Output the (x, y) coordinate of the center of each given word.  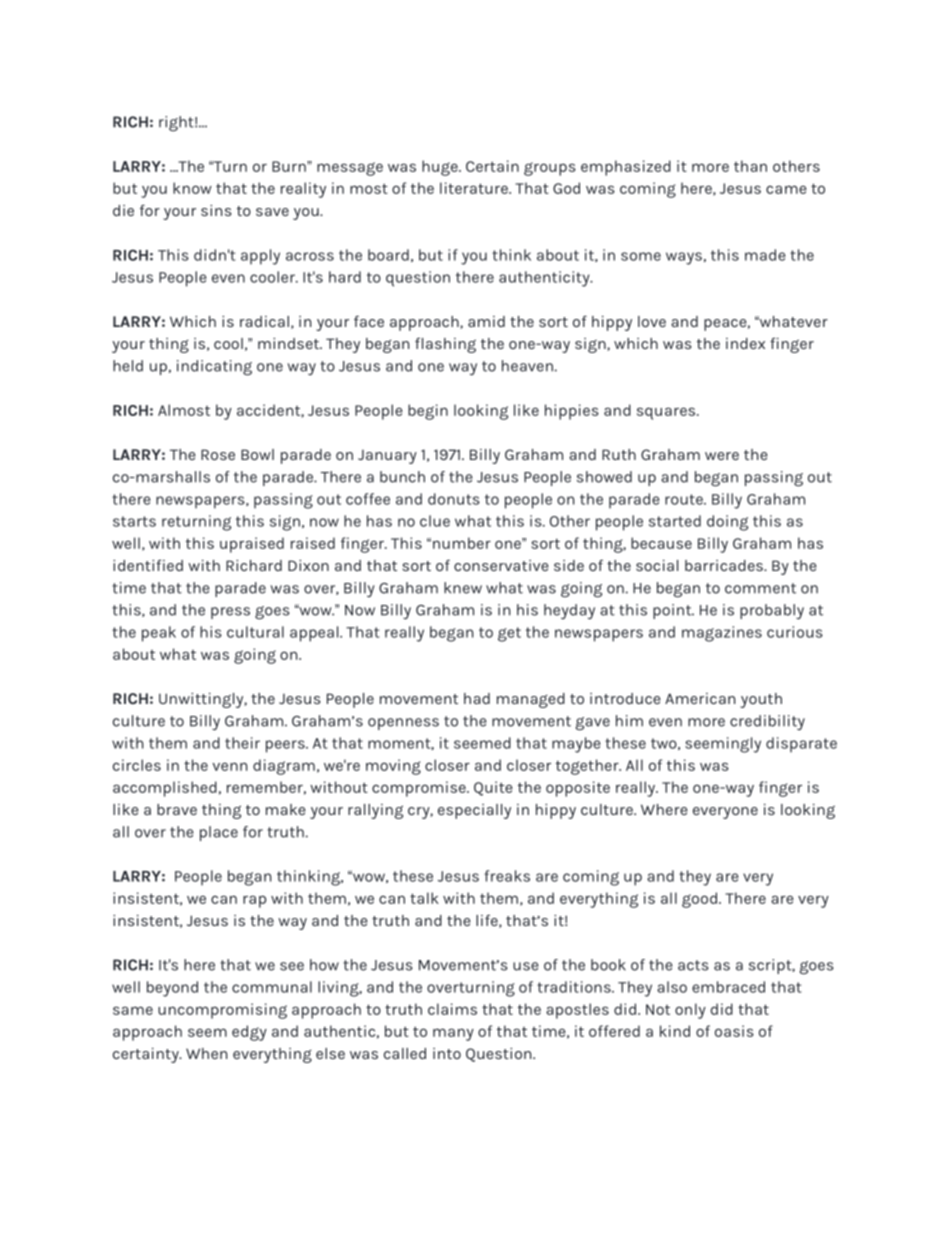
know (192, 188)
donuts (454, 499)
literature (475, 188)
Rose (218, 454)
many (453, 1034)
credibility (767, 722)
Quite (493, 788)
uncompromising (222, 1011)
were (722, 456)
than (750, 166)
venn (229, 766)
